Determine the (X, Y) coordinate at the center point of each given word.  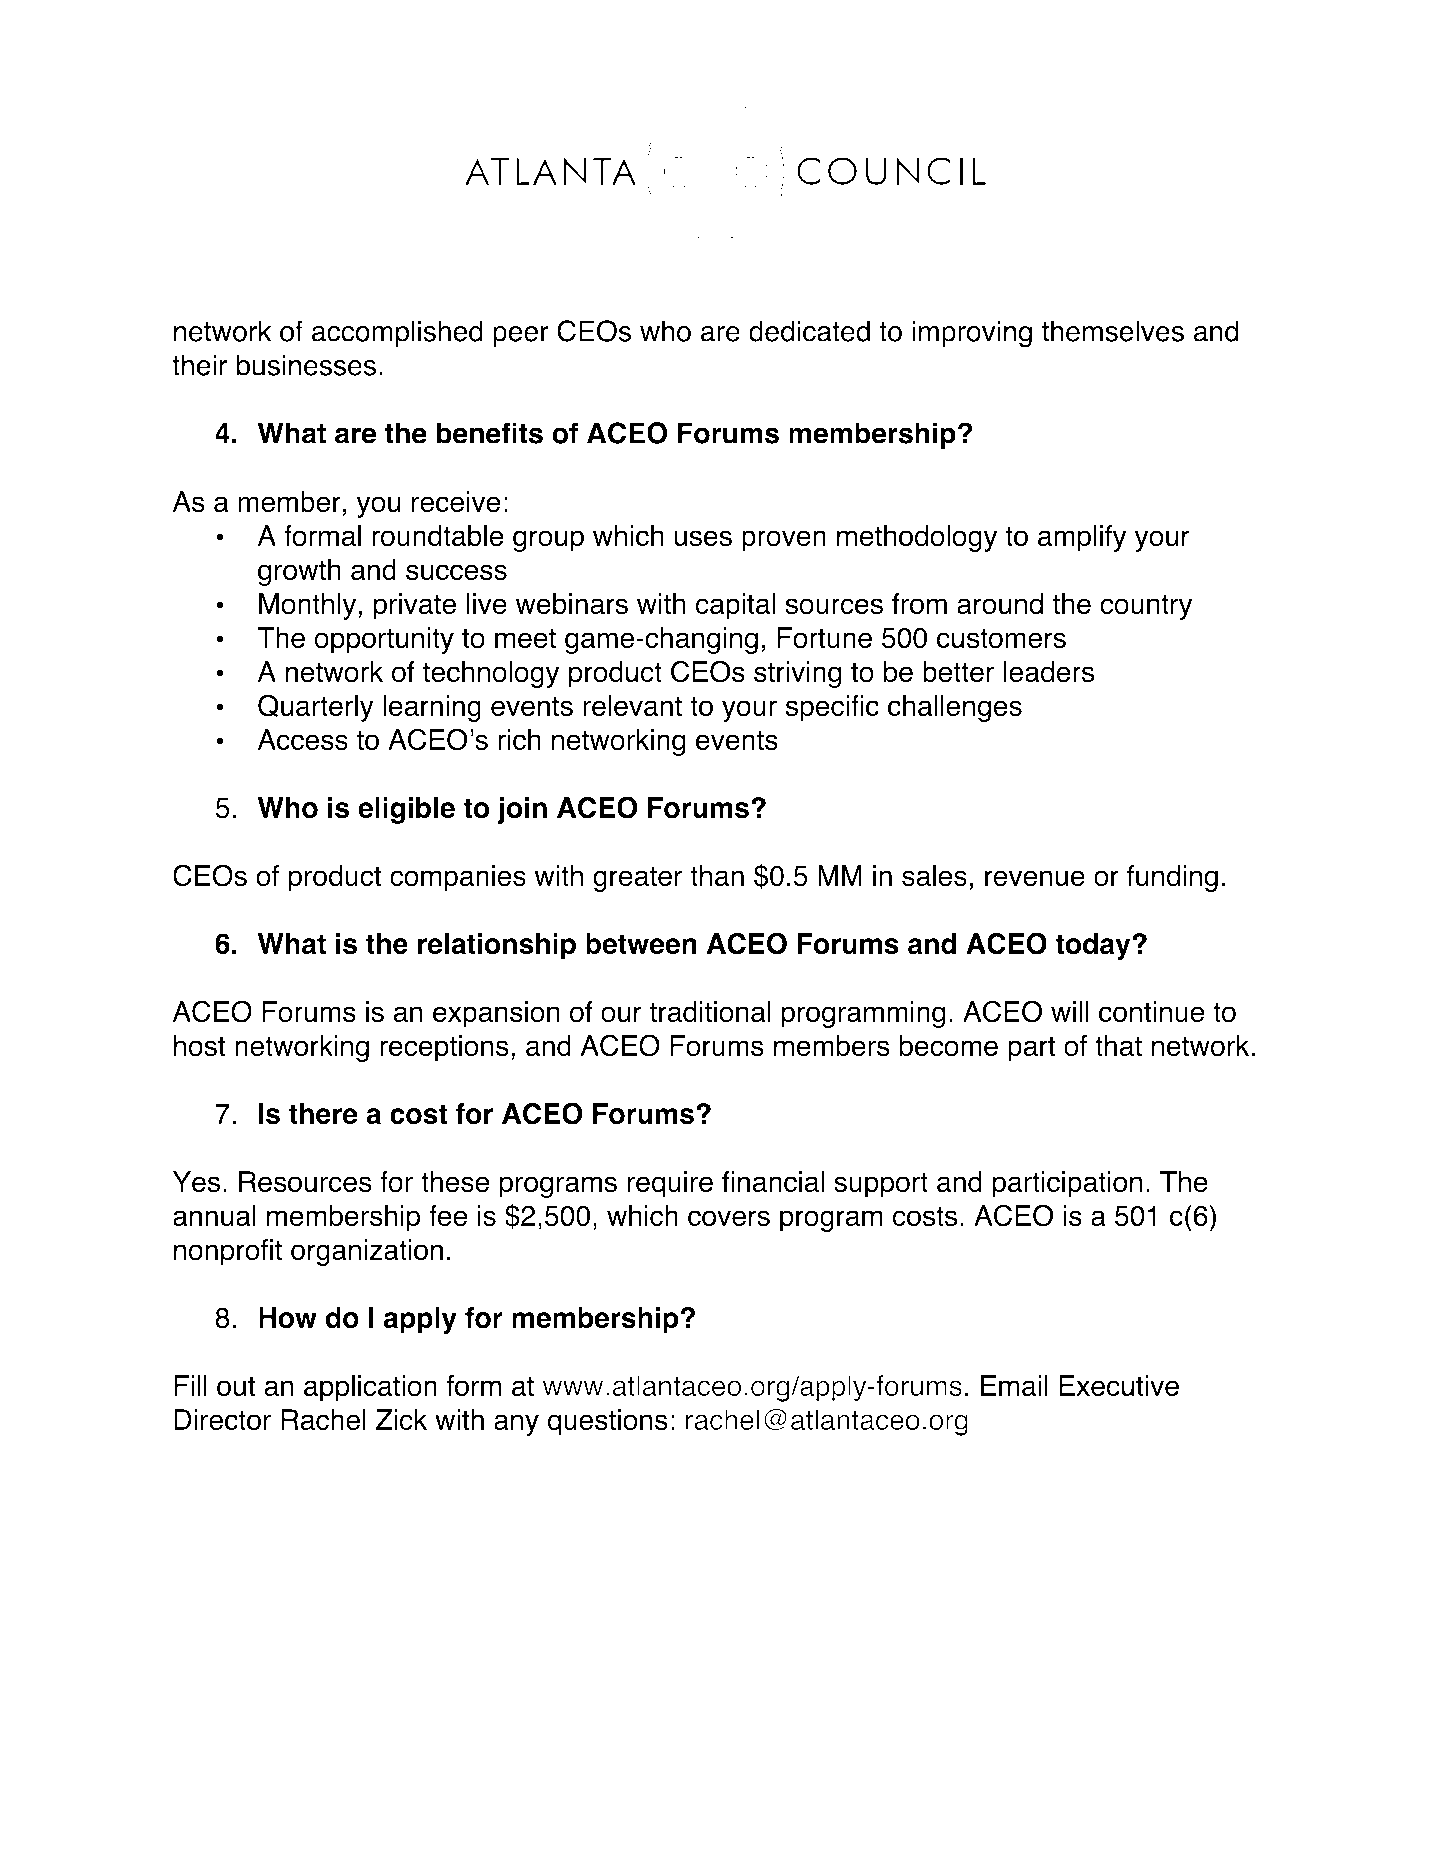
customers (1001, 638)
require (670, 1184)
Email (1014, 1386)
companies (458, 878)
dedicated (809, 331)
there (323, 1114)
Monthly (309, 606)
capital (735, 606)
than (717, 876)
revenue (1035, 878)
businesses (306, 365)
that (1118, 1046)
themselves (1113, 331)
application (370, 1388)
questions (607, 1422)
